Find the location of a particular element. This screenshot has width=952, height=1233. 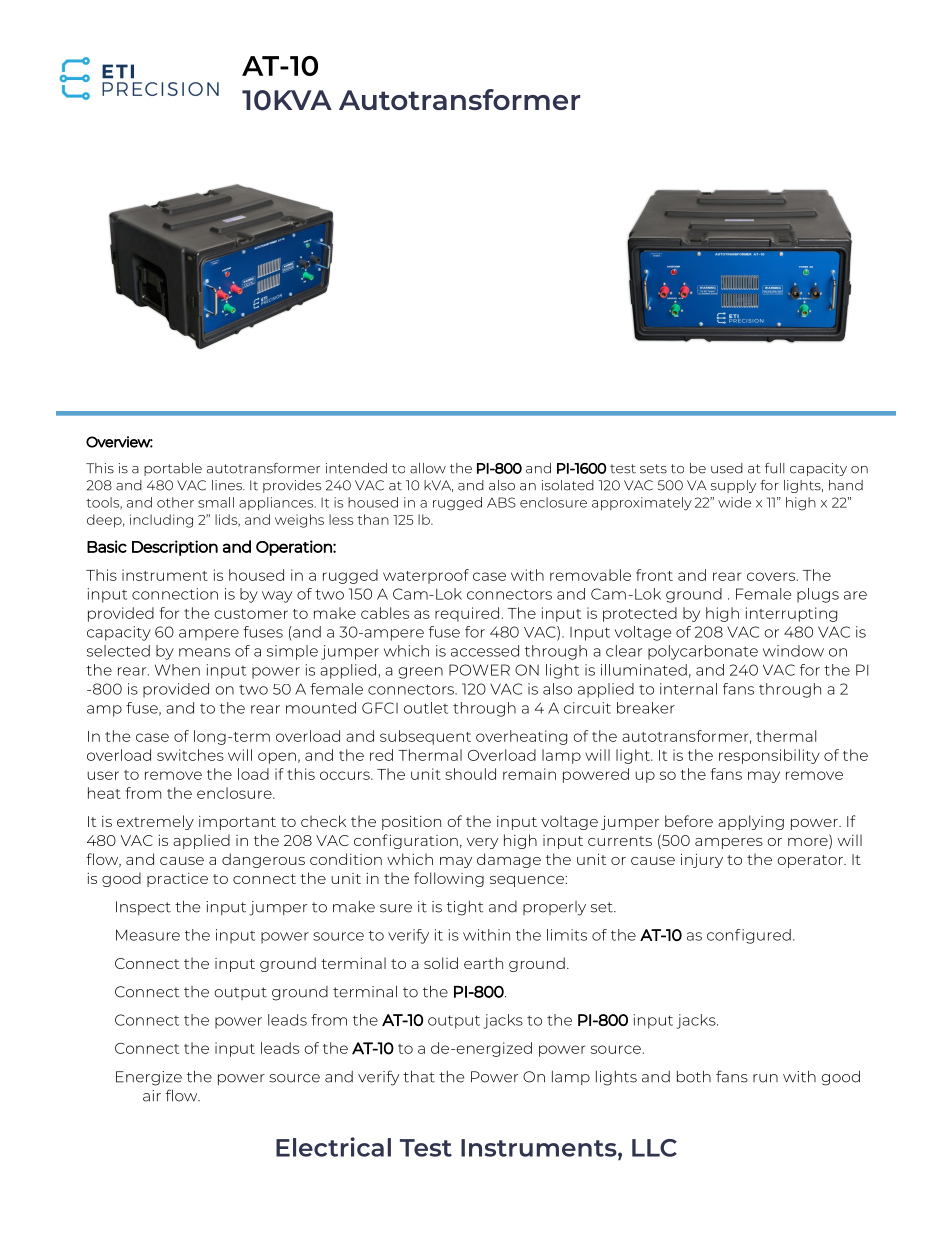

that is located at coordinates (419, 1076).
